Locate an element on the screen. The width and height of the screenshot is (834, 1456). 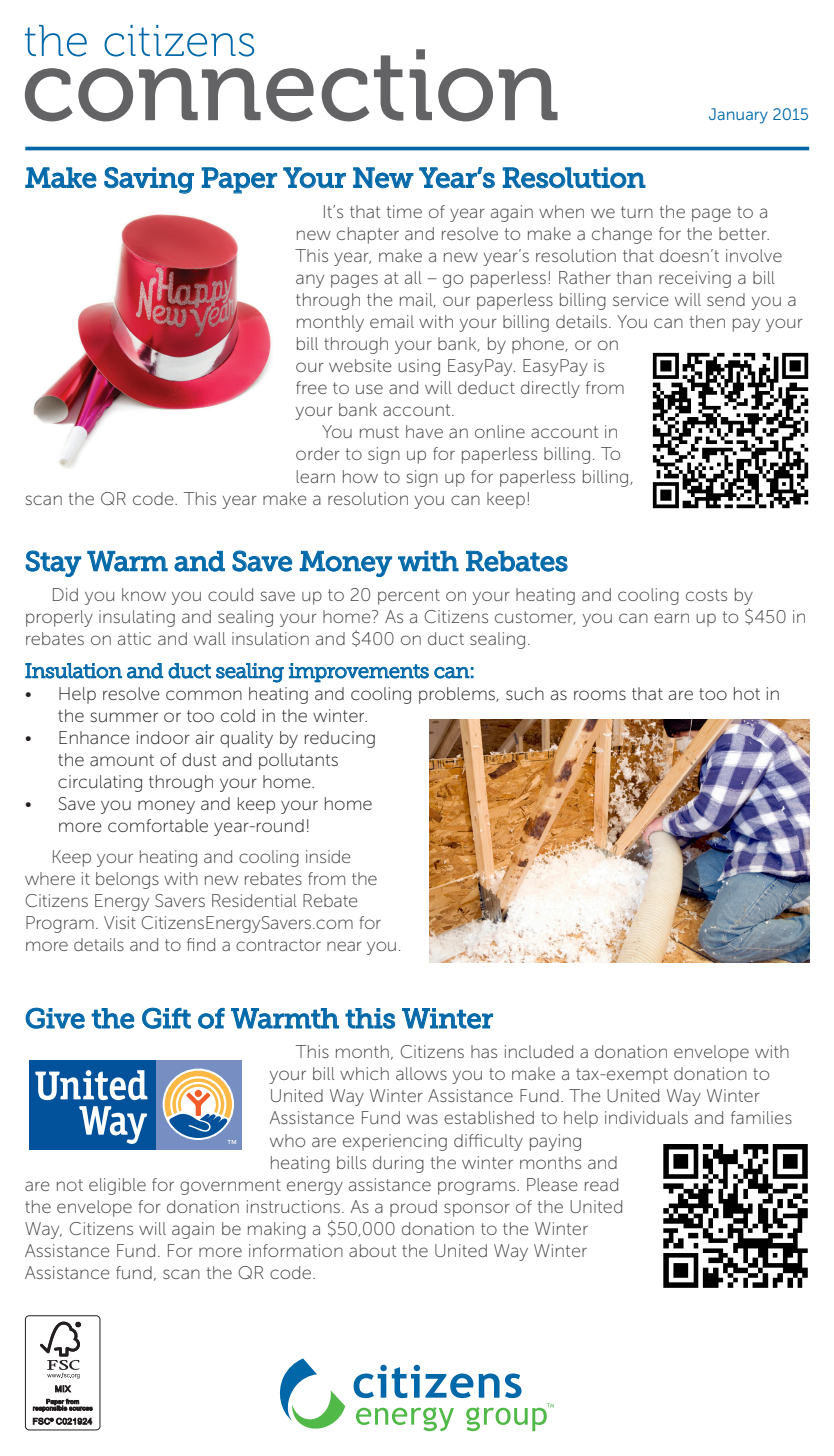
included is located at coordinates (539, 1051).
